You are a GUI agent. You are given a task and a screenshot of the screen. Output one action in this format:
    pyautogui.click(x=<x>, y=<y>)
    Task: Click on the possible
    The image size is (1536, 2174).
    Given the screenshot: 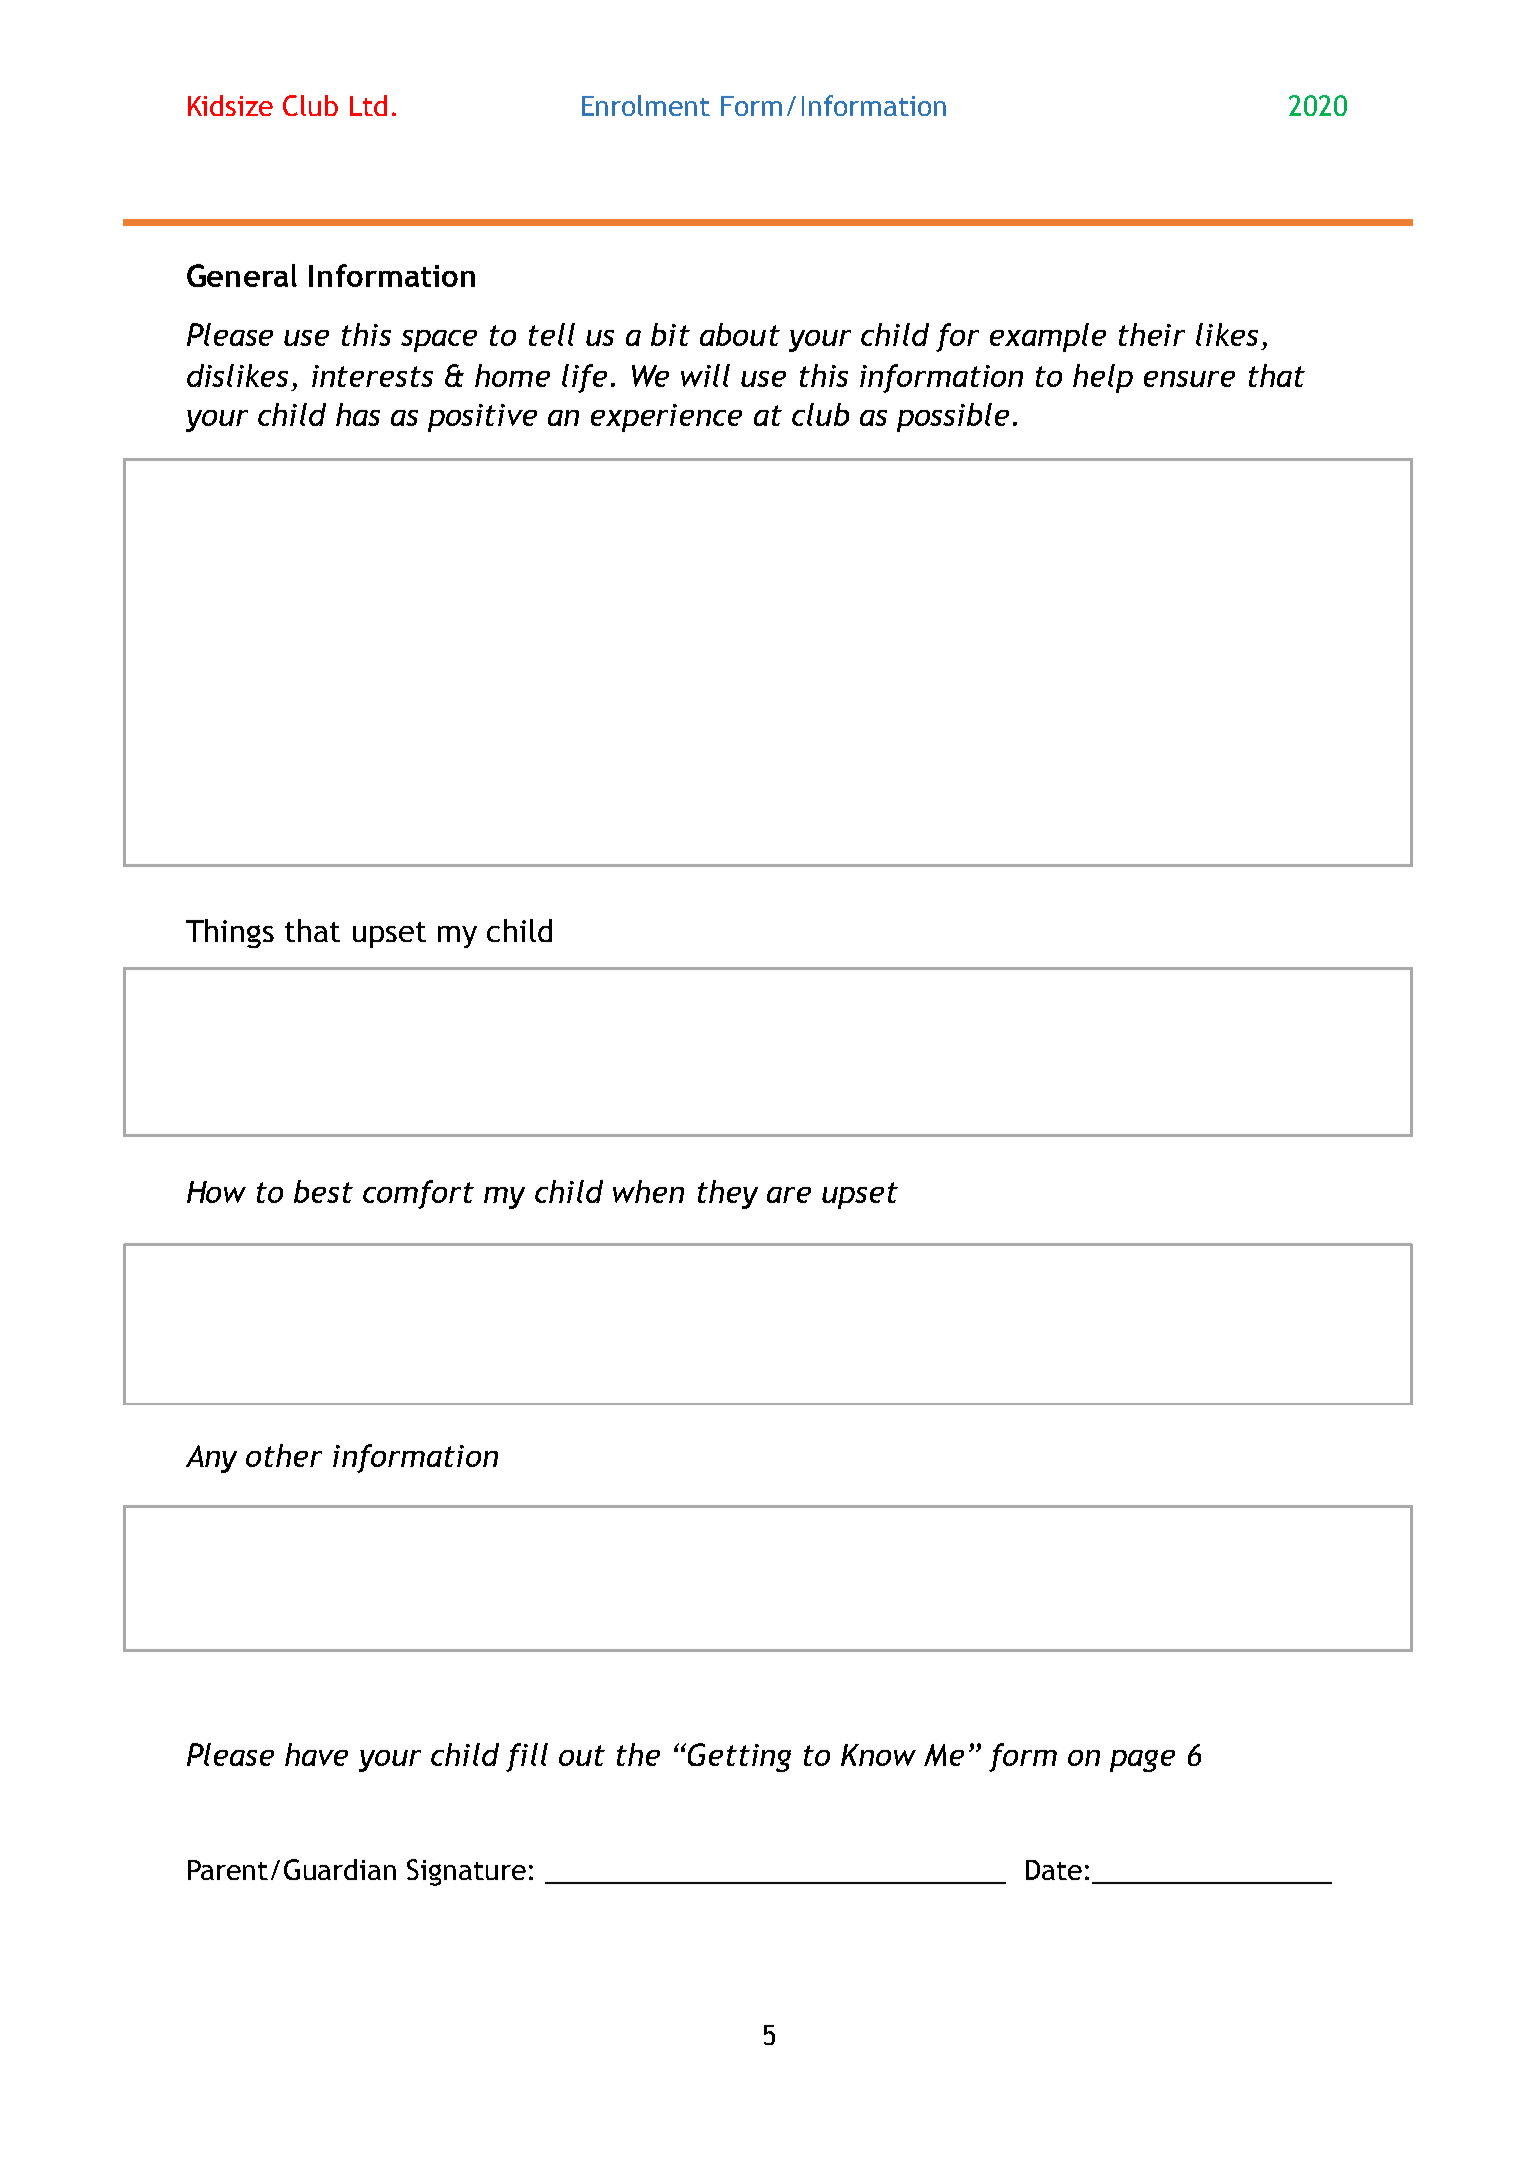 What is the action you would take?
    pyautogui.click(x=953, y=417)
